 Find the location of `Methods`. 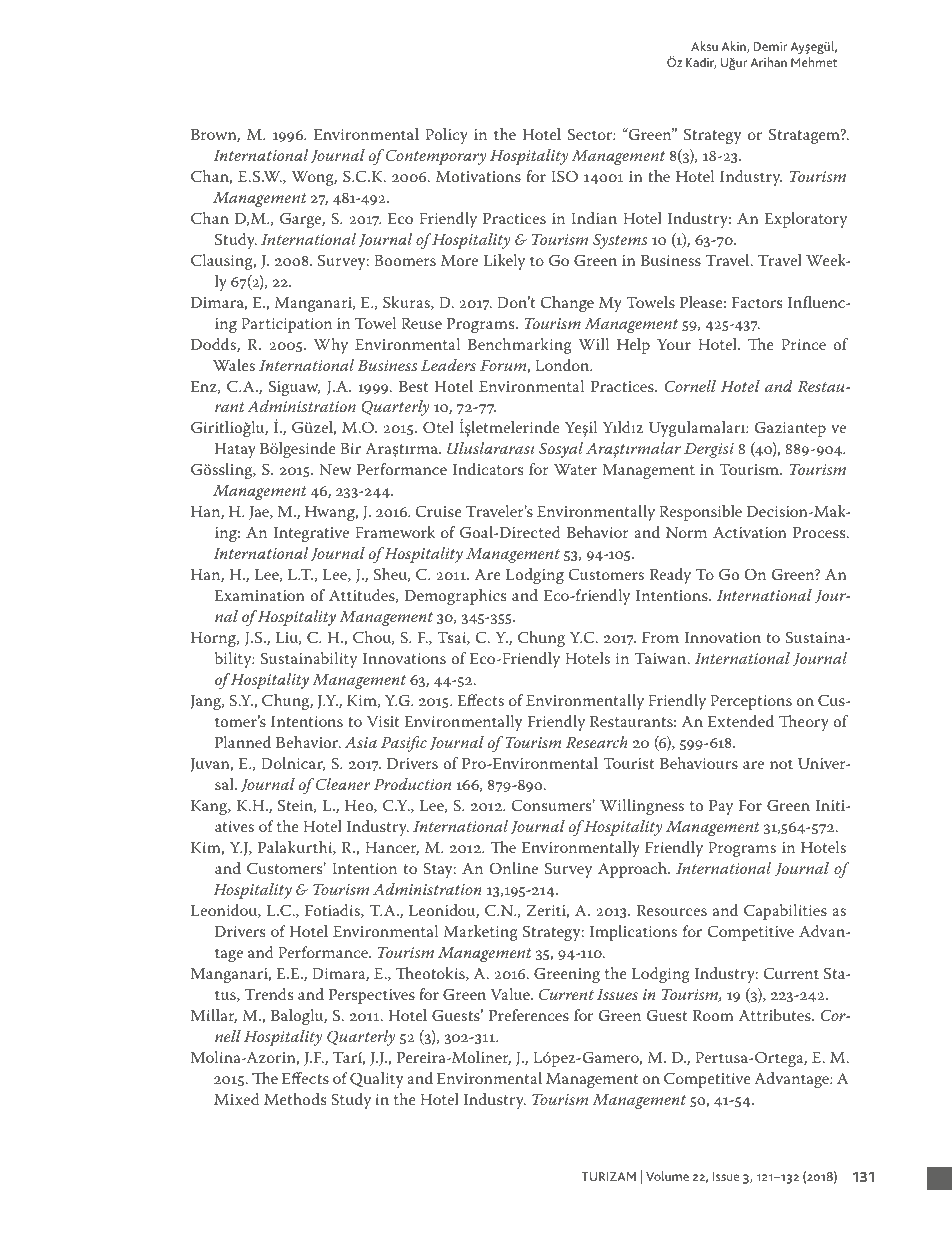

Methods is located at coordinates (295, 1099).
